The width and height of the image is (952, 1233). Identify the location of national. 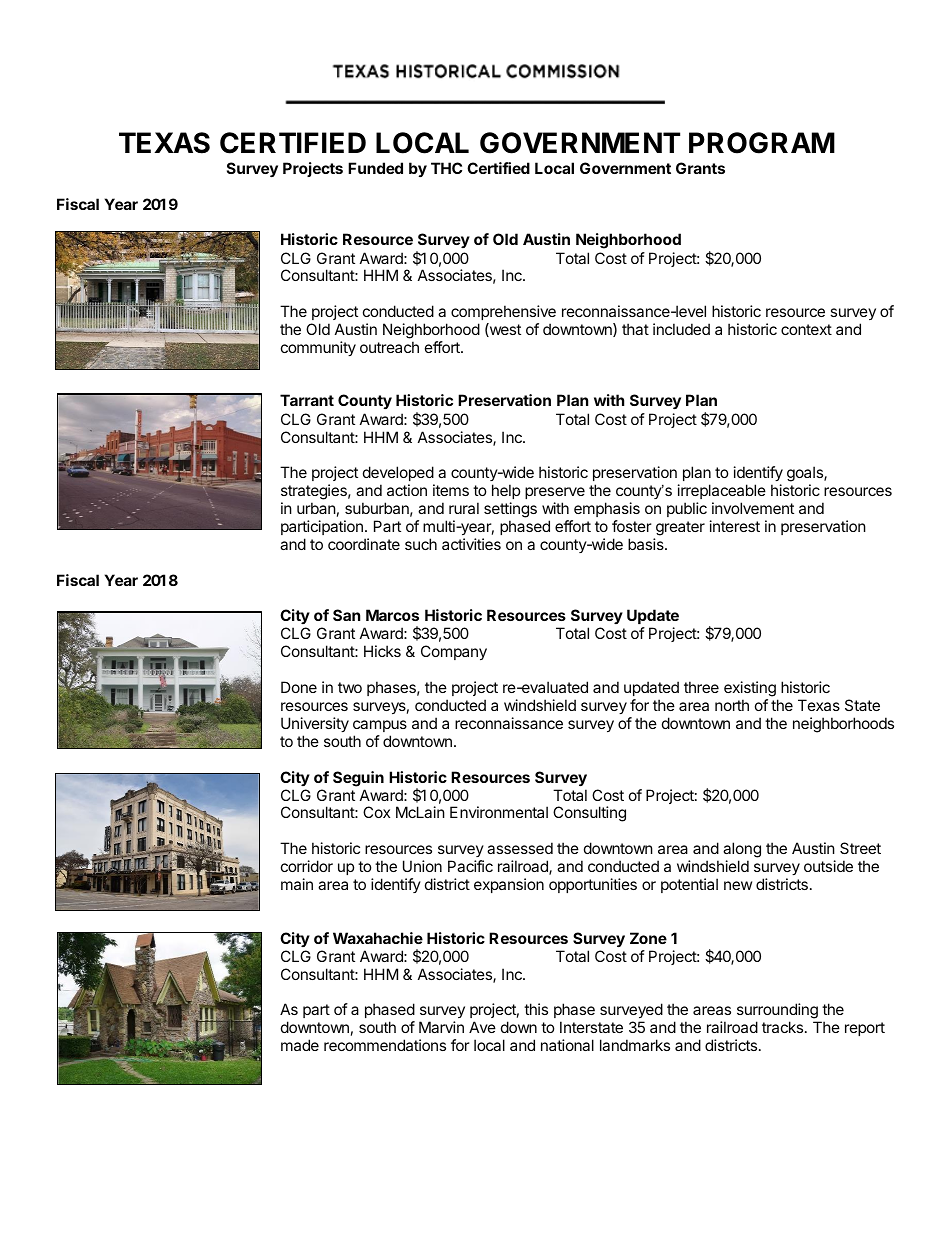
(567, 1045).
